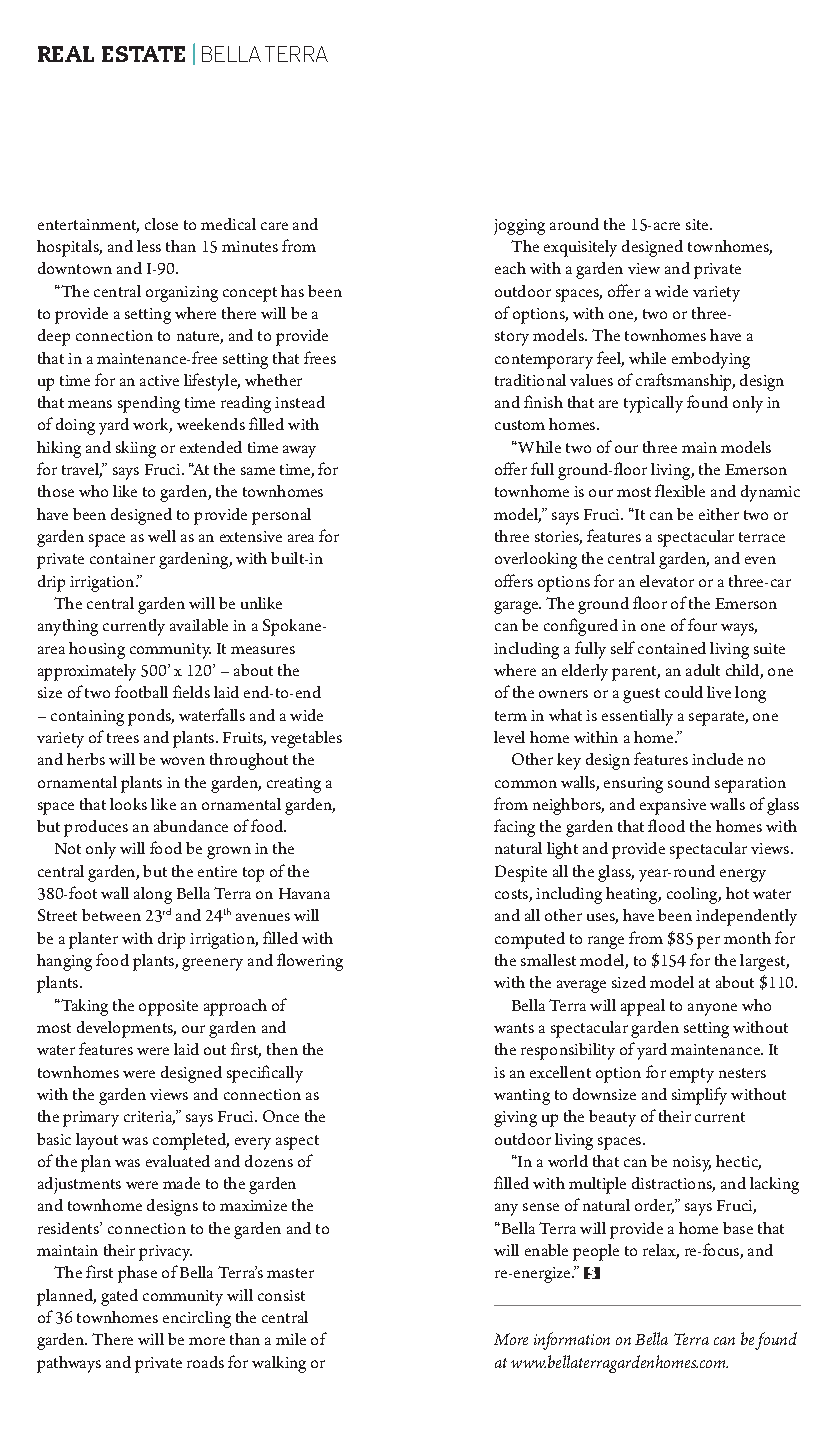 The width and height of the screenshot is (833, 1456). What do you see at coordinates (151, 717) in the screenshot?
I see `ponds` at bounding box center [151, 717].
